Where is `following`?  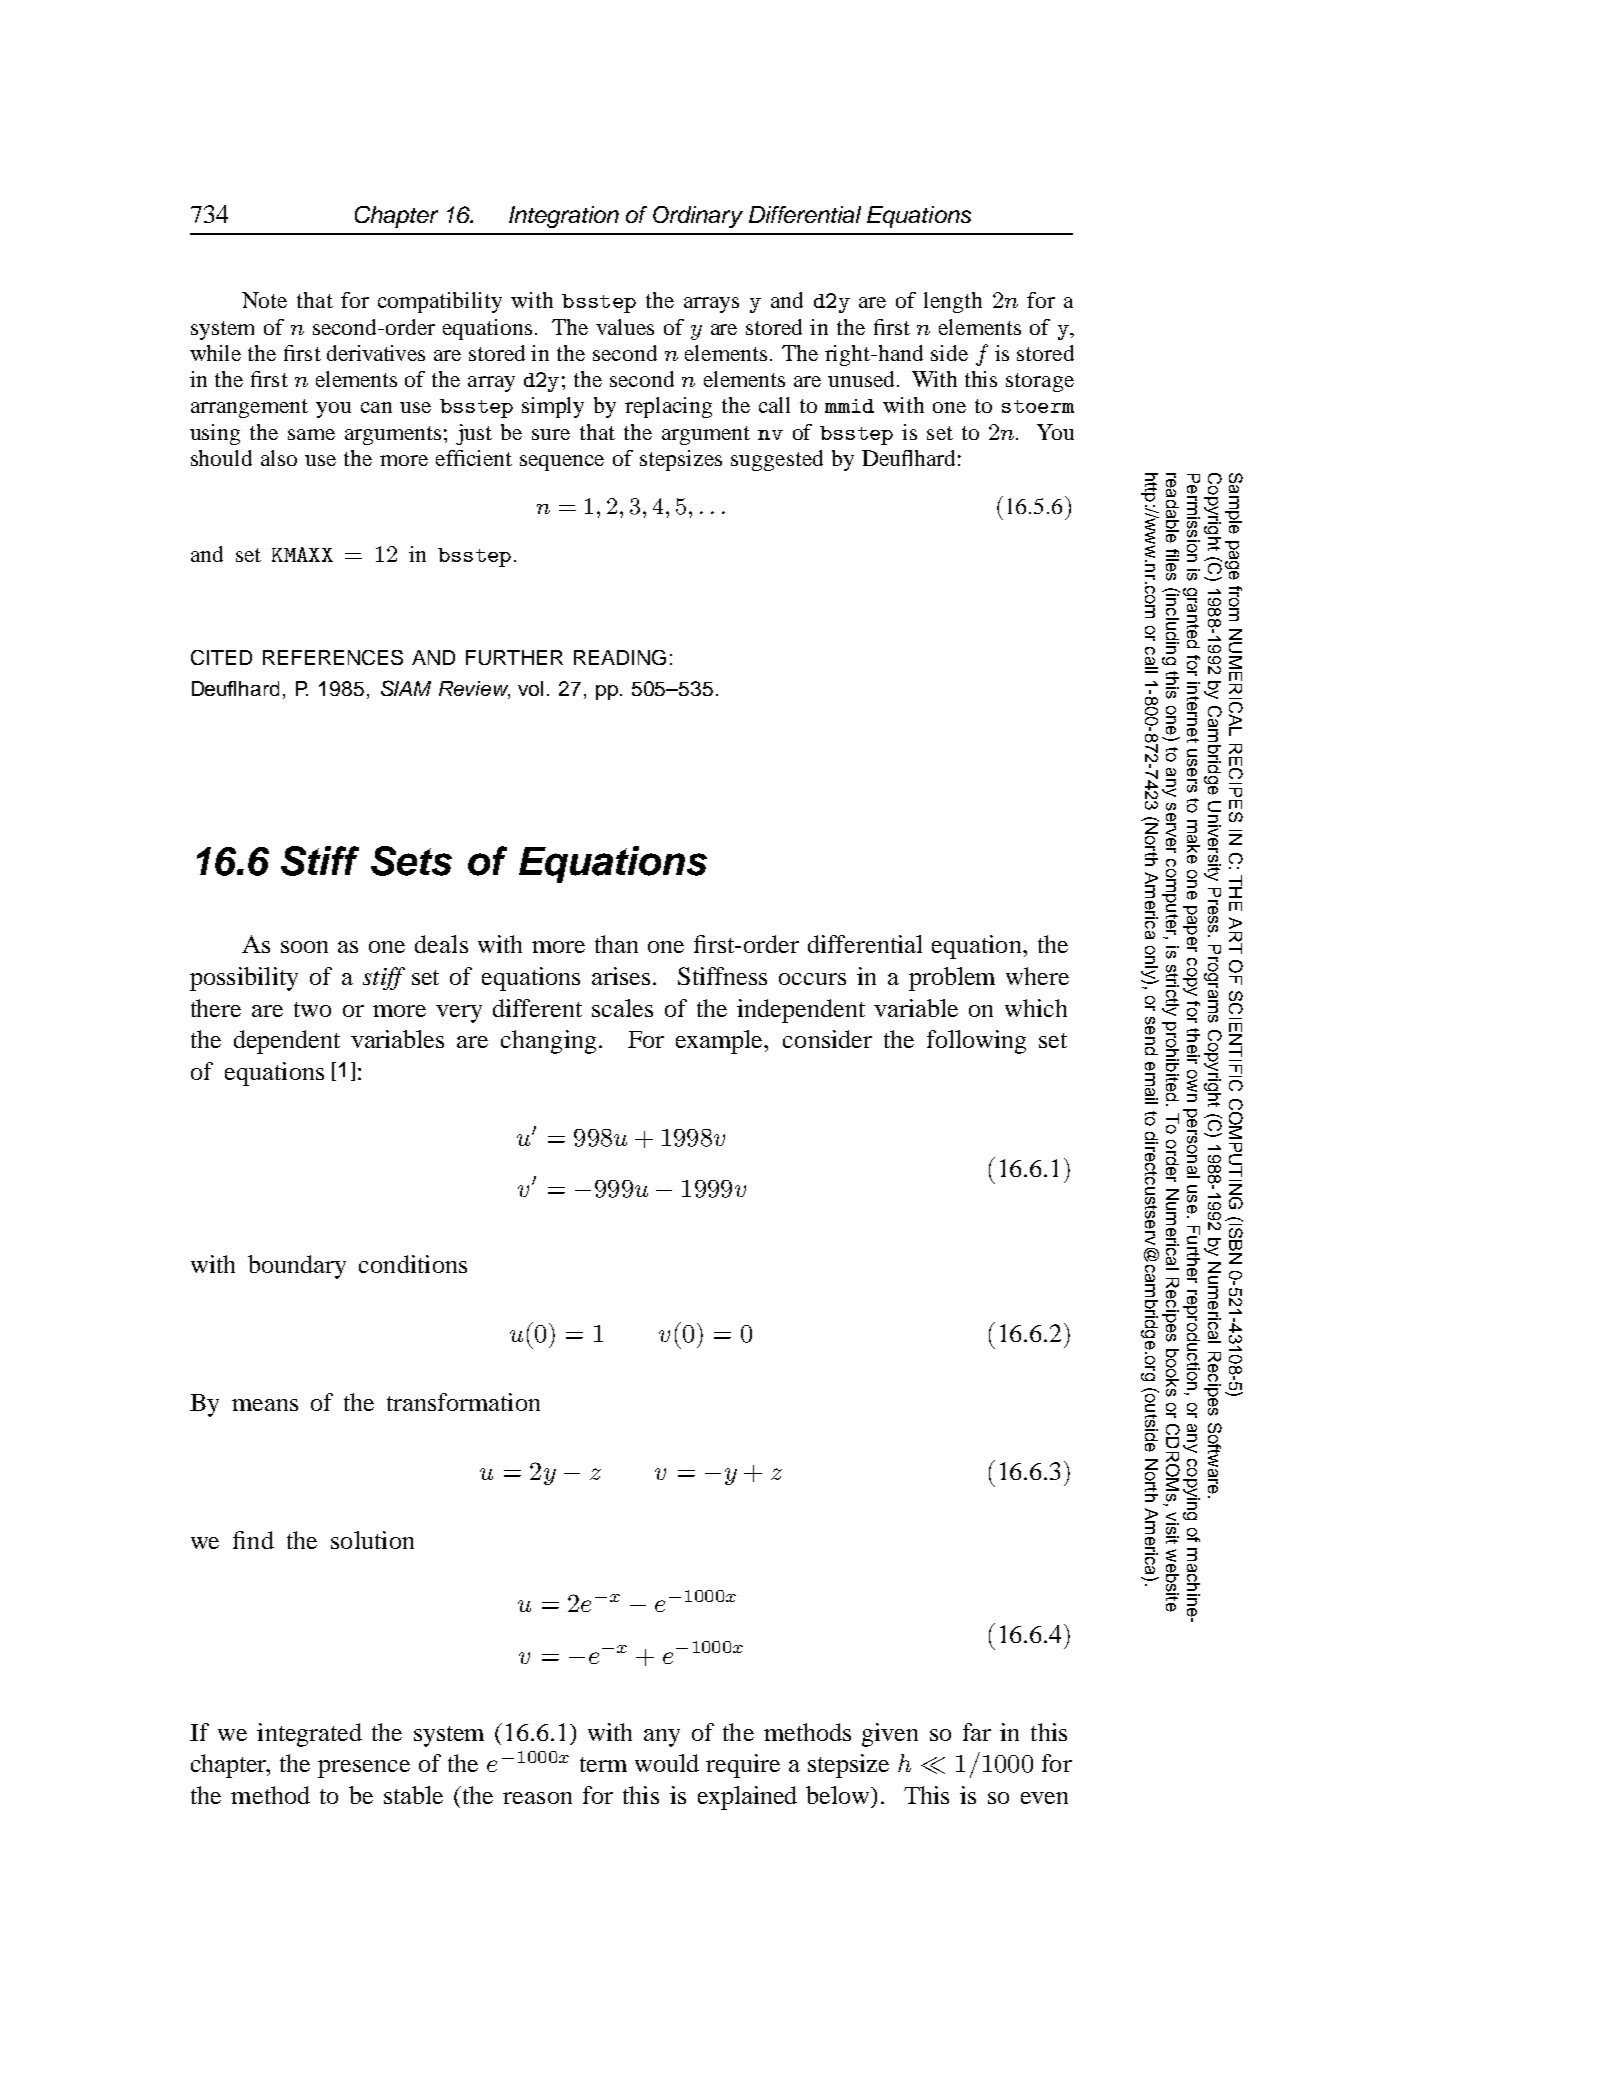 following is located at coordinates (976, 1042).
